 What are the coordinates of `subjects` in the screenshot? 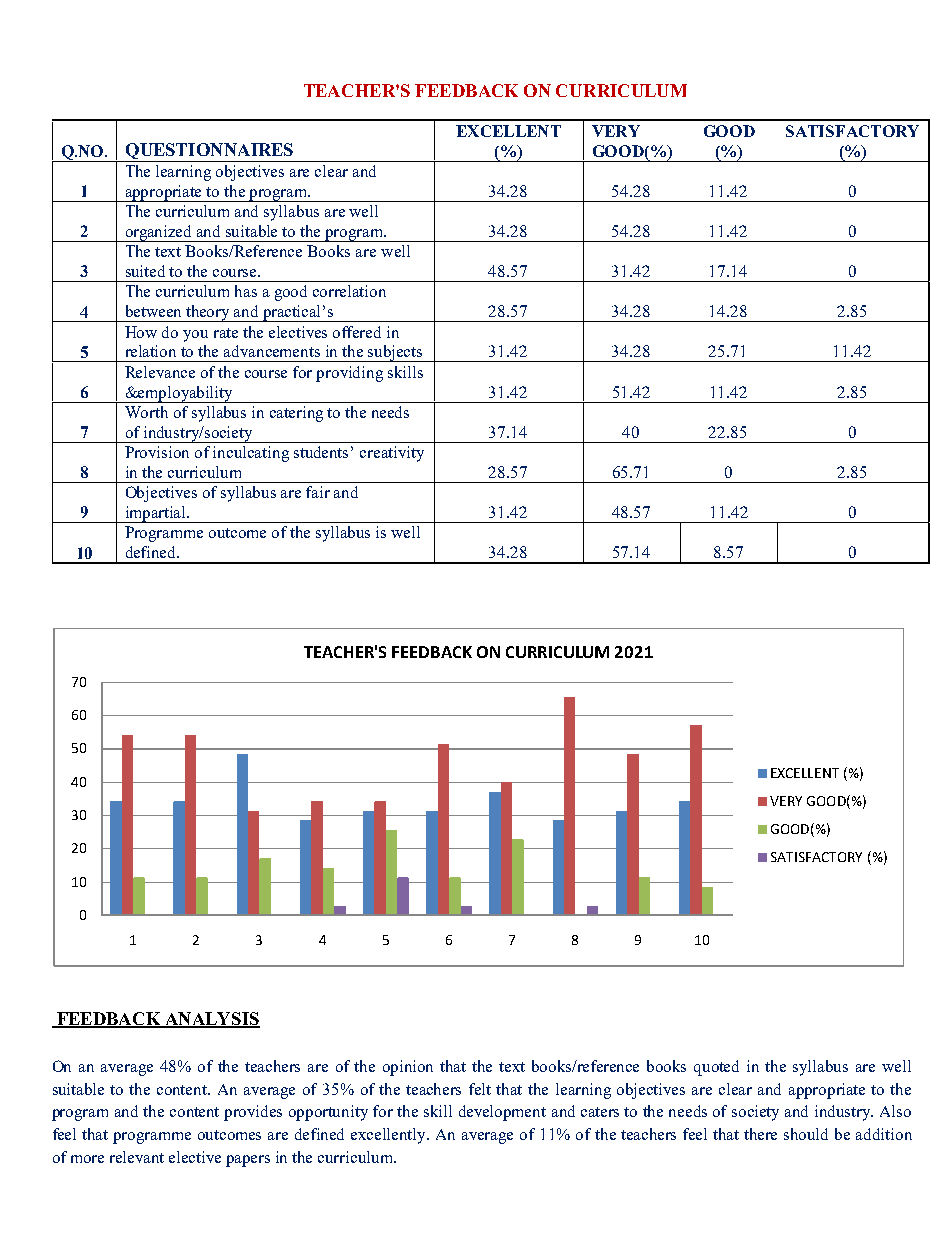 It's located at (396, 353).
